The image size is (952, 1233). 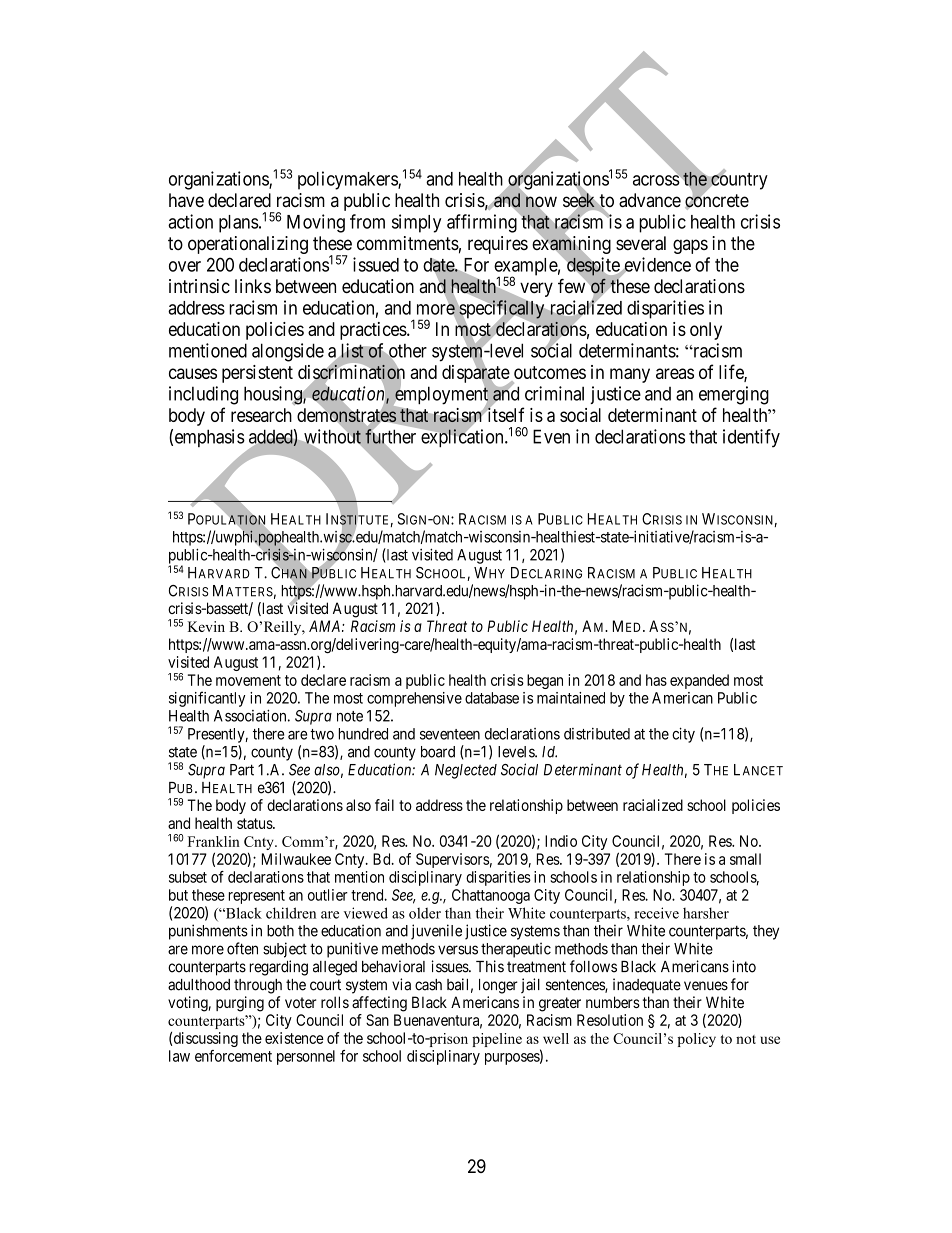 What do you see at coordinates (690, 246) in the screenshot?
I see `gaps` at bounding box center [690, 246].
